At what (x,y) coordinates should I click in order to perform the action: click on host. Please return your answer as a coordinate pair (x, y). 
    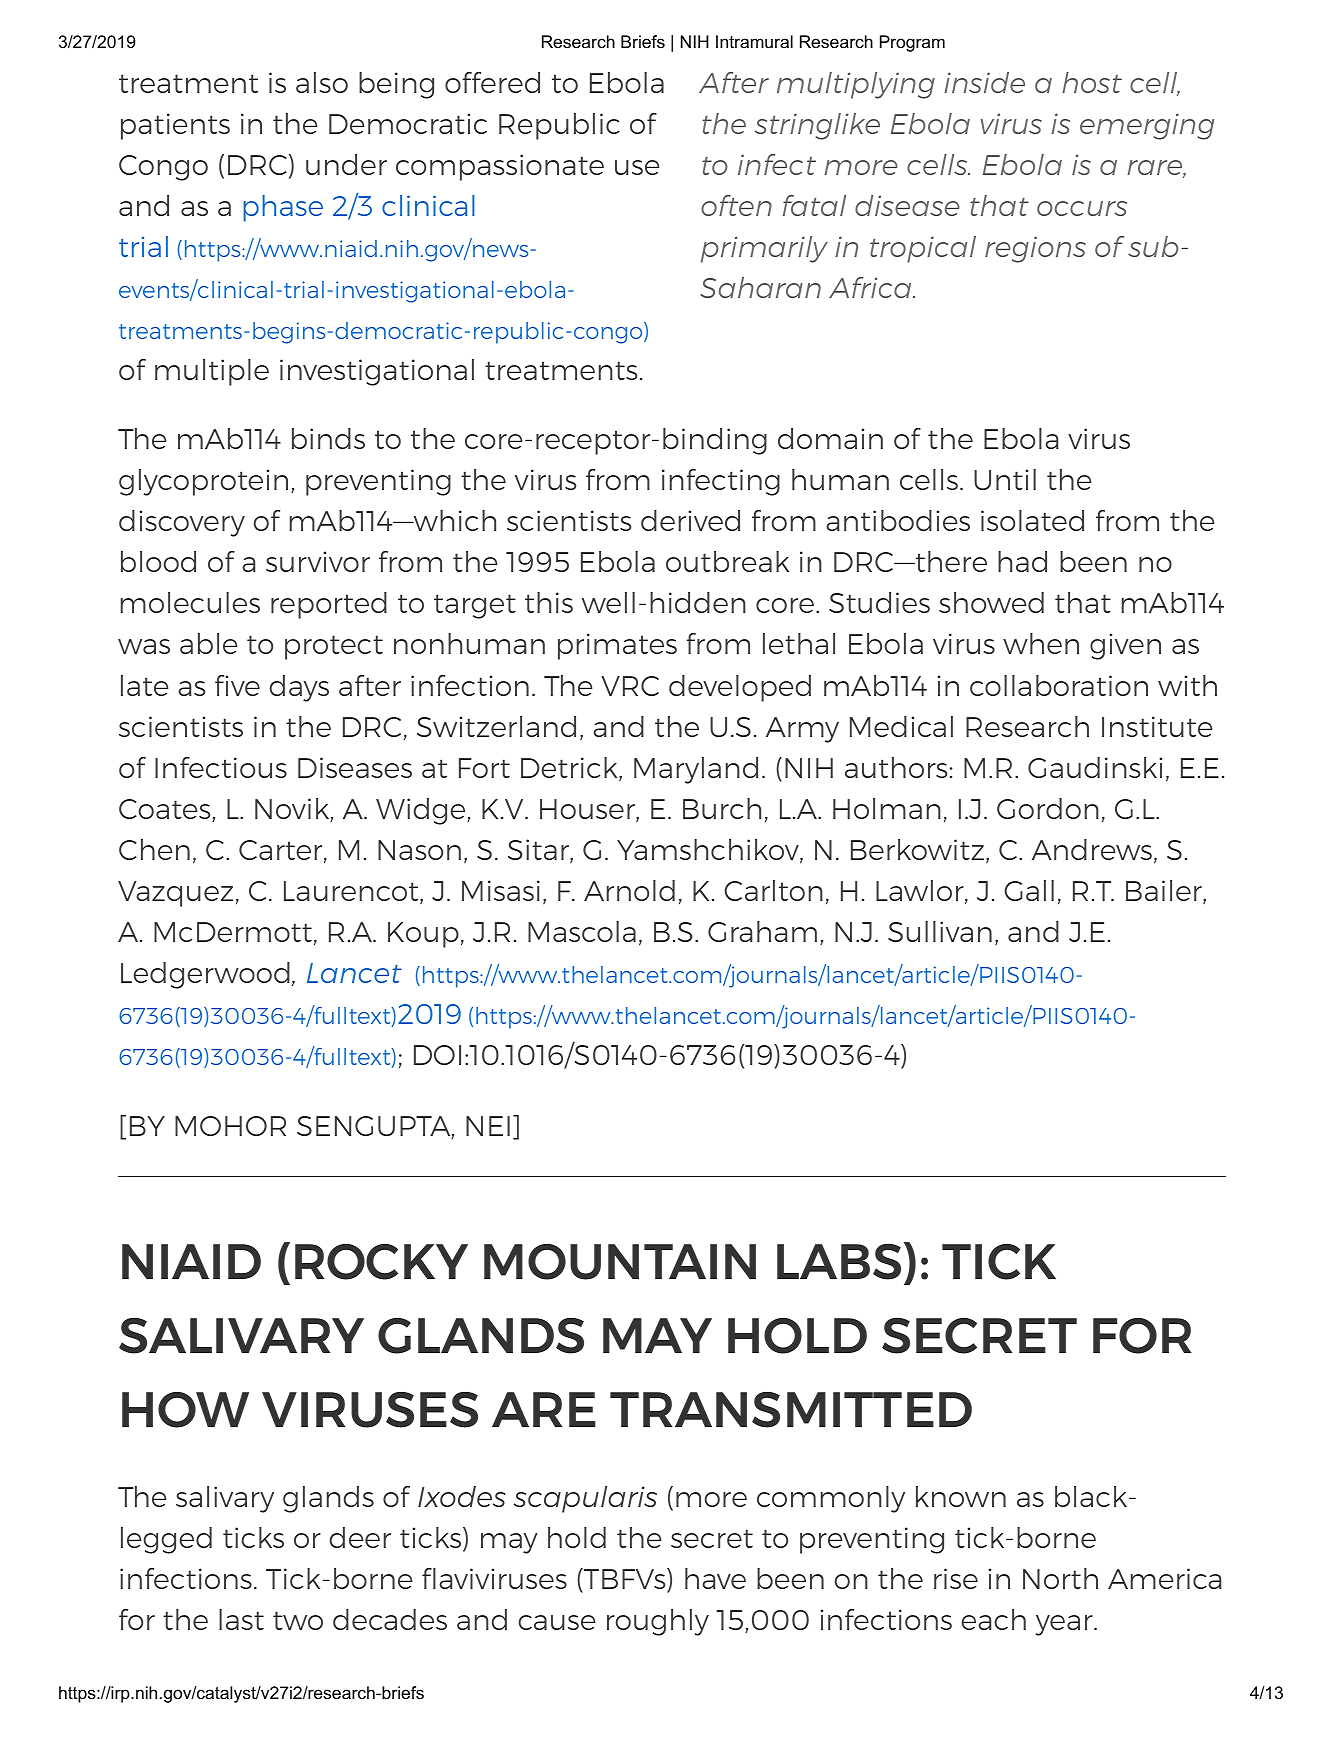
    Looking at the image, I should click on (1092, 82).
